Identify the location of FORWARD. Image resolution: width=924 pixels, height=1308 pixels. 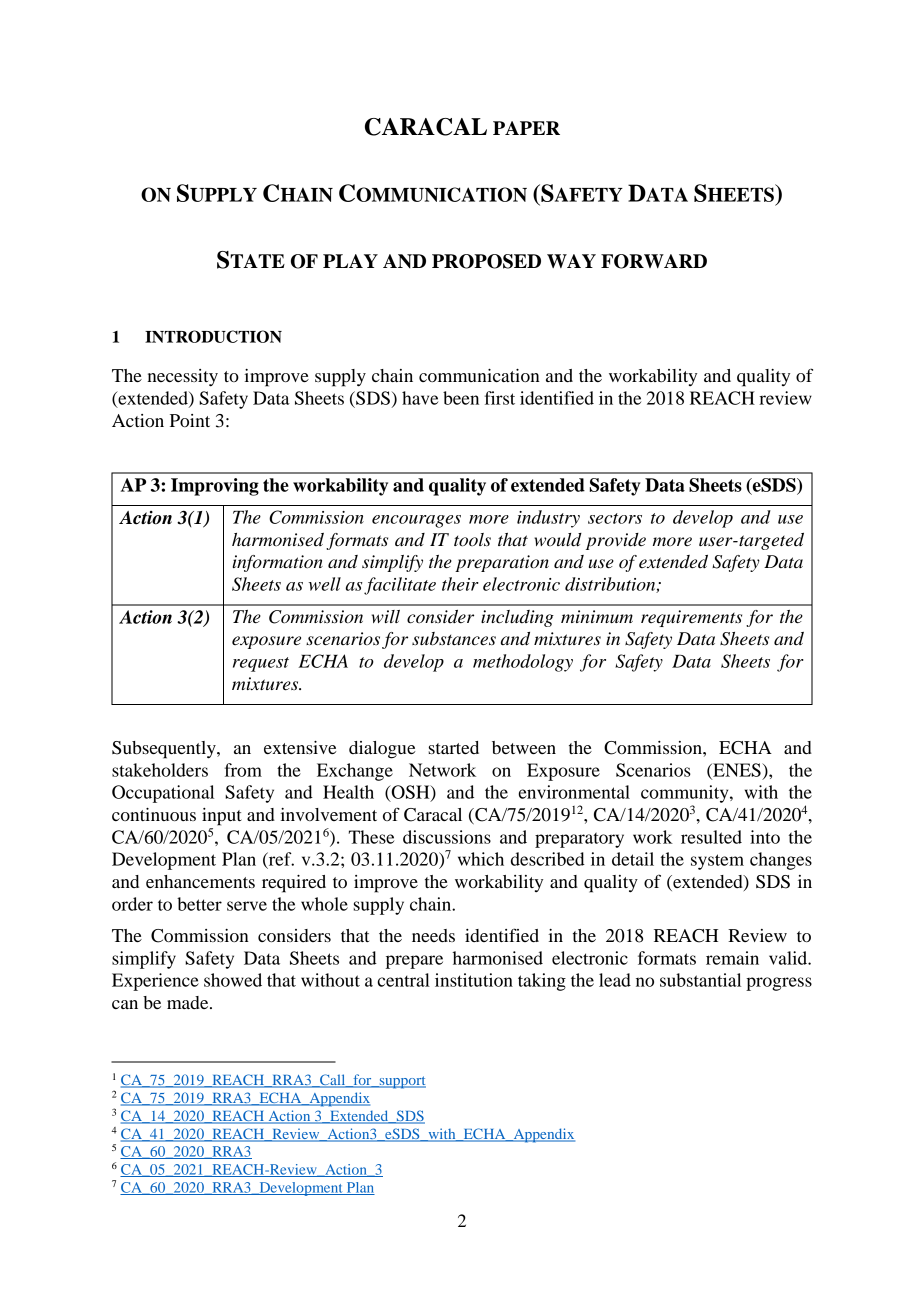
(654, 261).
